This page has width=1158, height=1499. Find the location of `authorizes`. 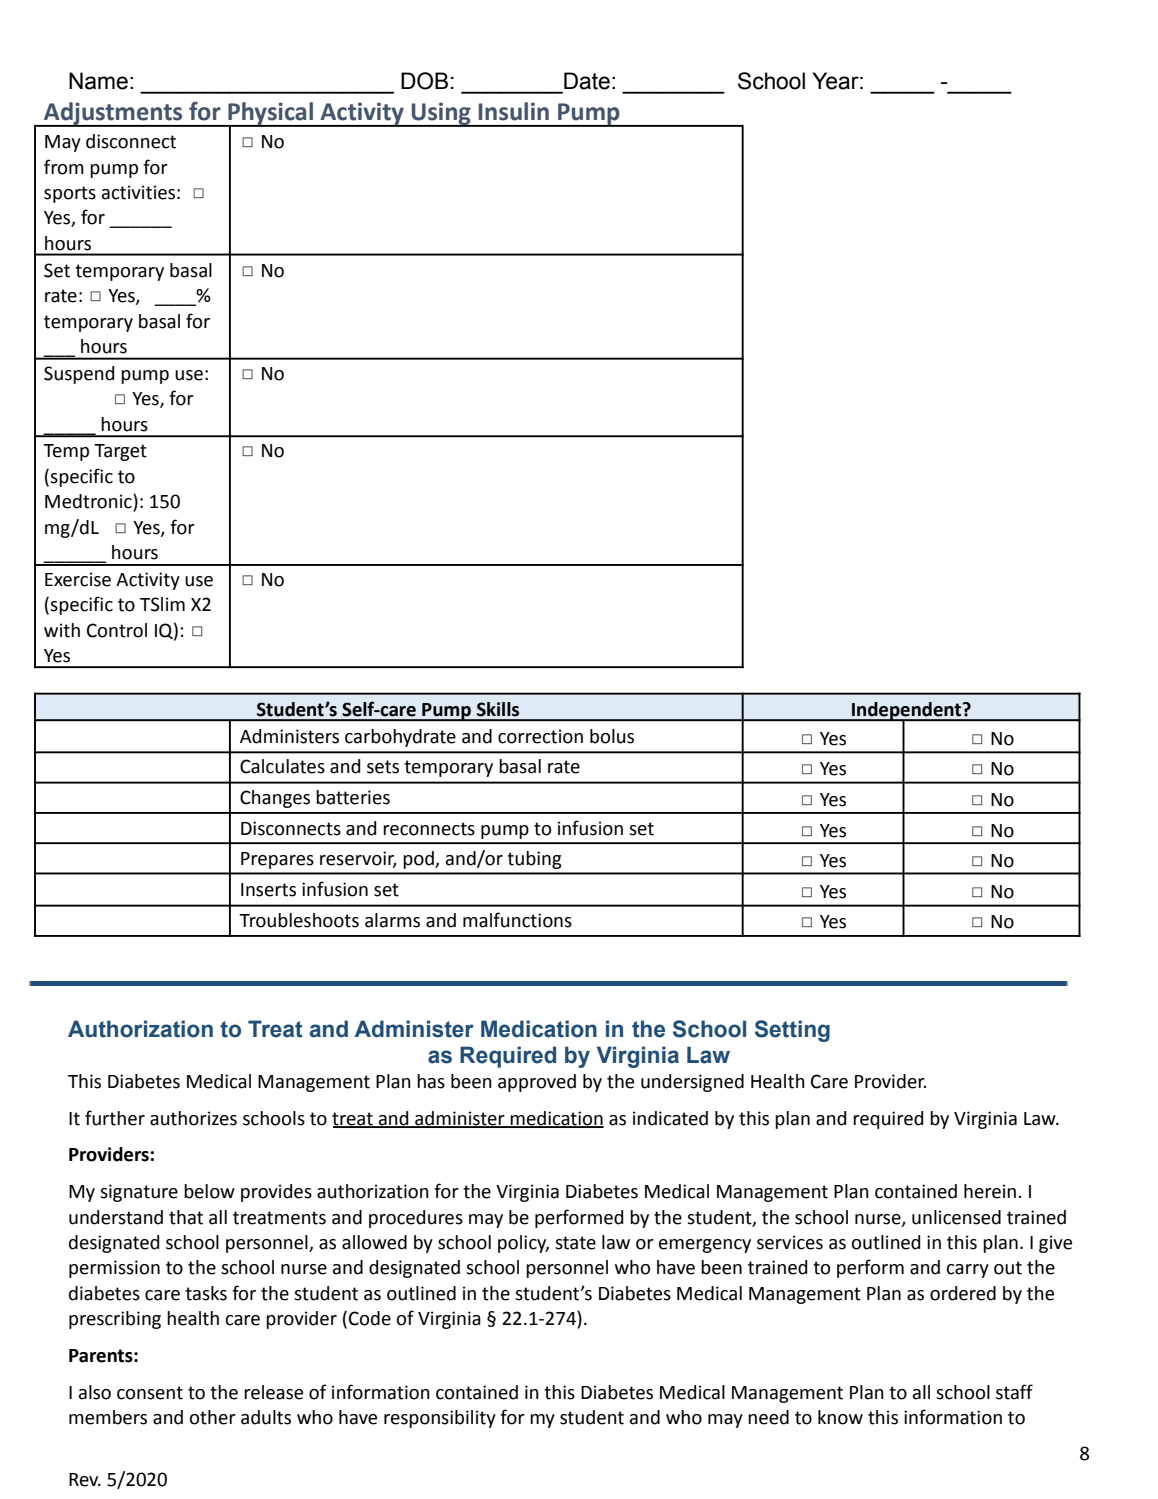

authorizes is located at coordinates (193, 1118).
